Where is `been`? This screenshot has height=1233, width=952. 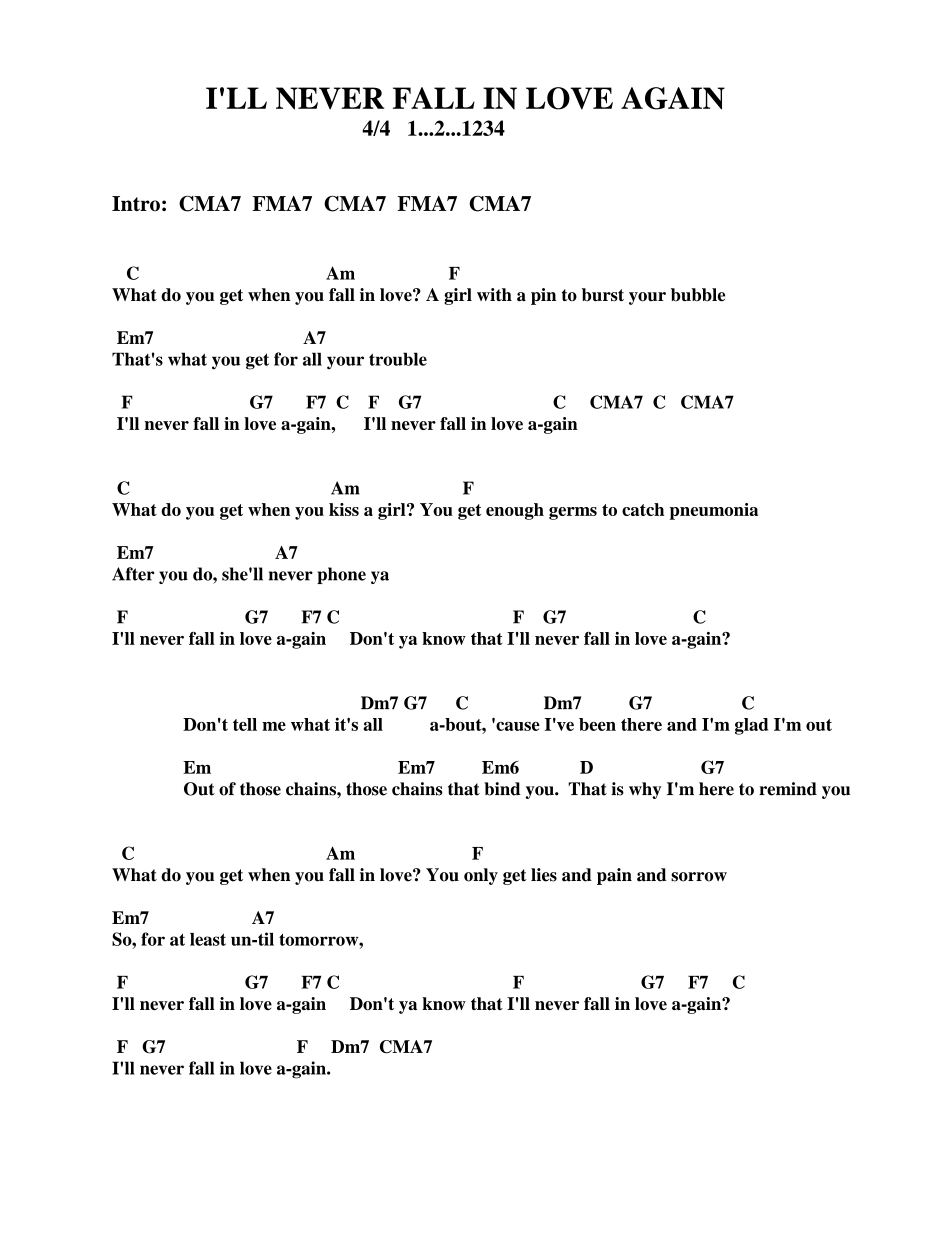
been is located at coordinates (597, 724).
